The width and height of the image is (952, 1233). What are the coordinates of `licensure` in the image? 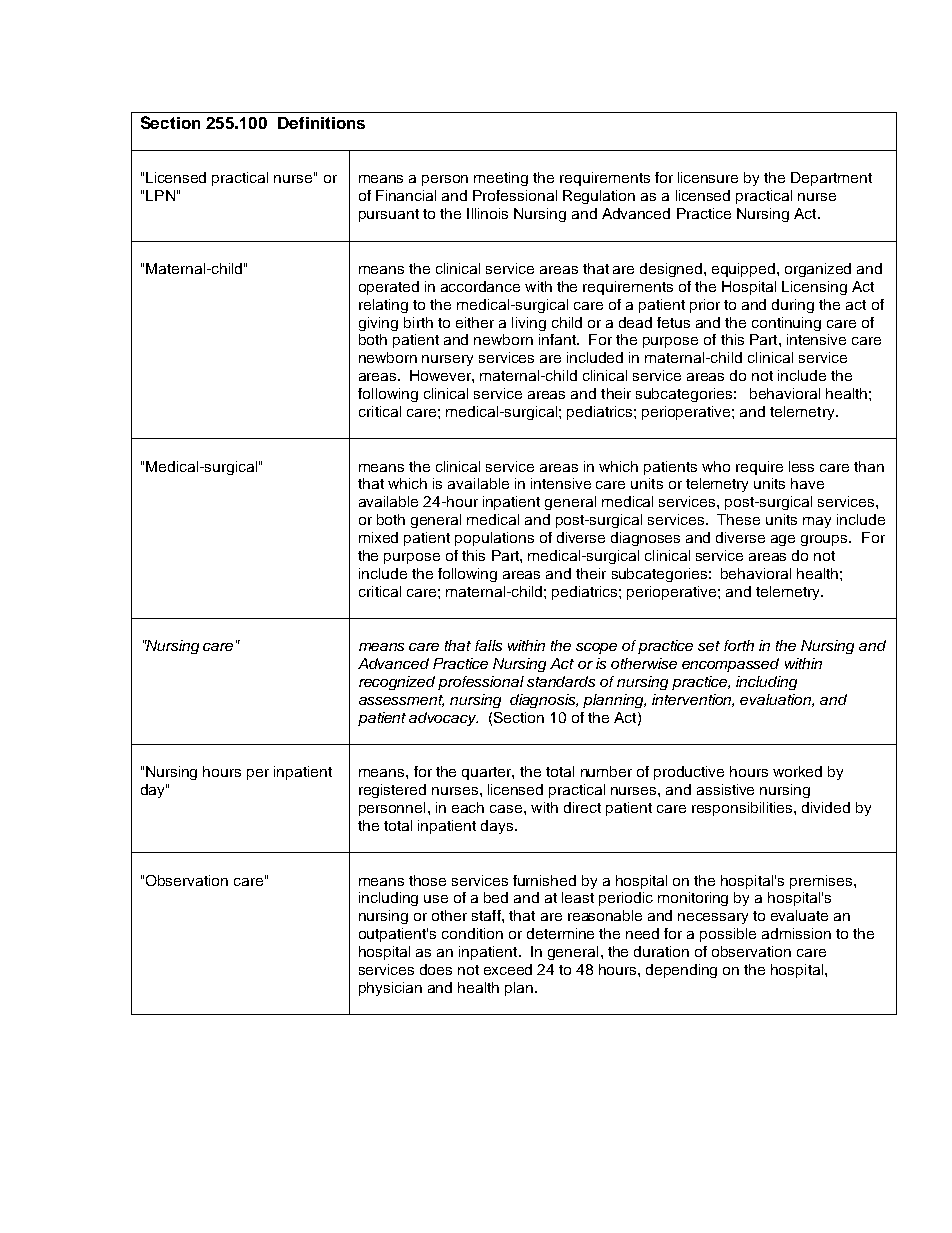 It's located at (708, 177).
